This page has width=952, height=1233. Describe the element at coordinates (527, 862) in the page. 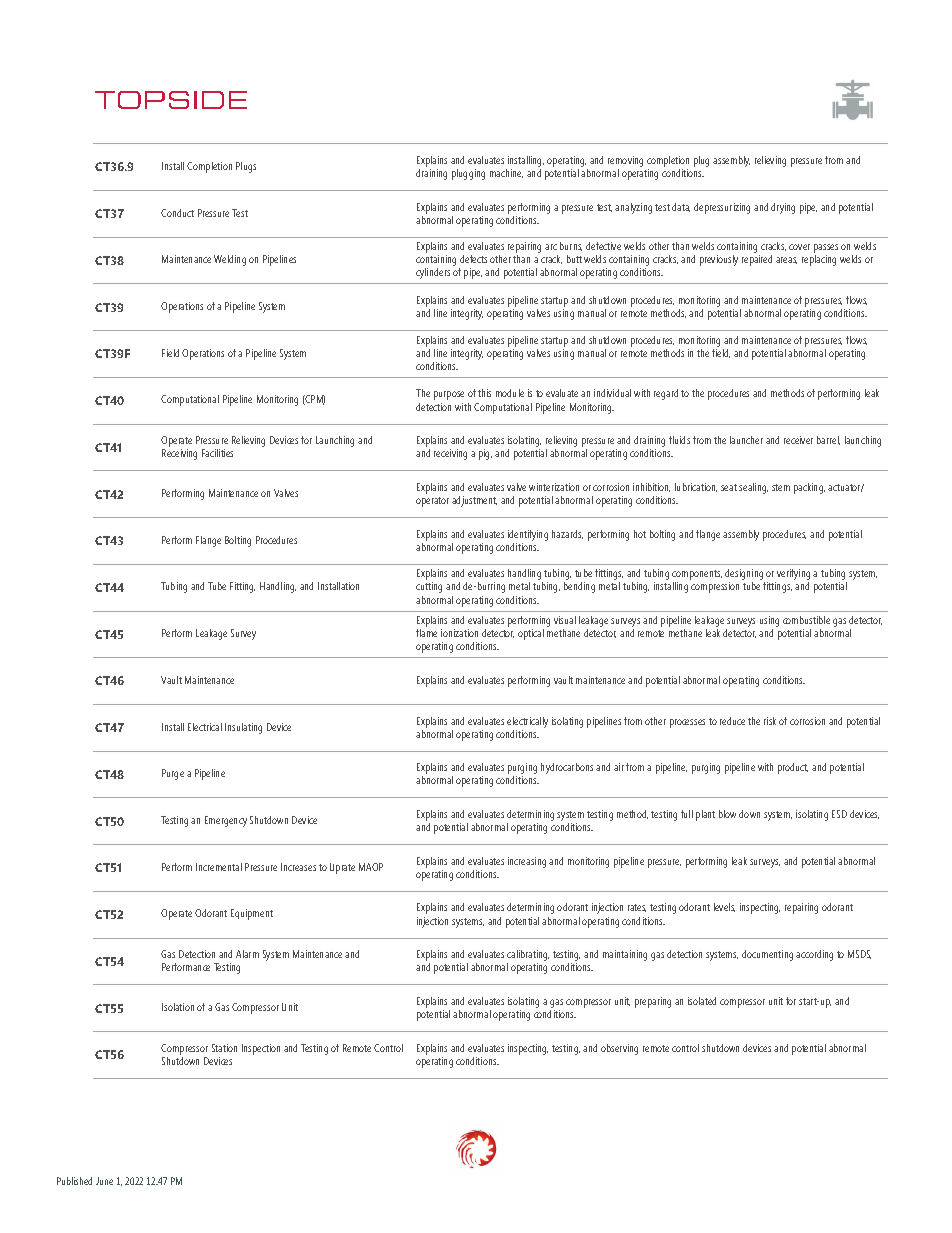

I see `increasing` at that location.
